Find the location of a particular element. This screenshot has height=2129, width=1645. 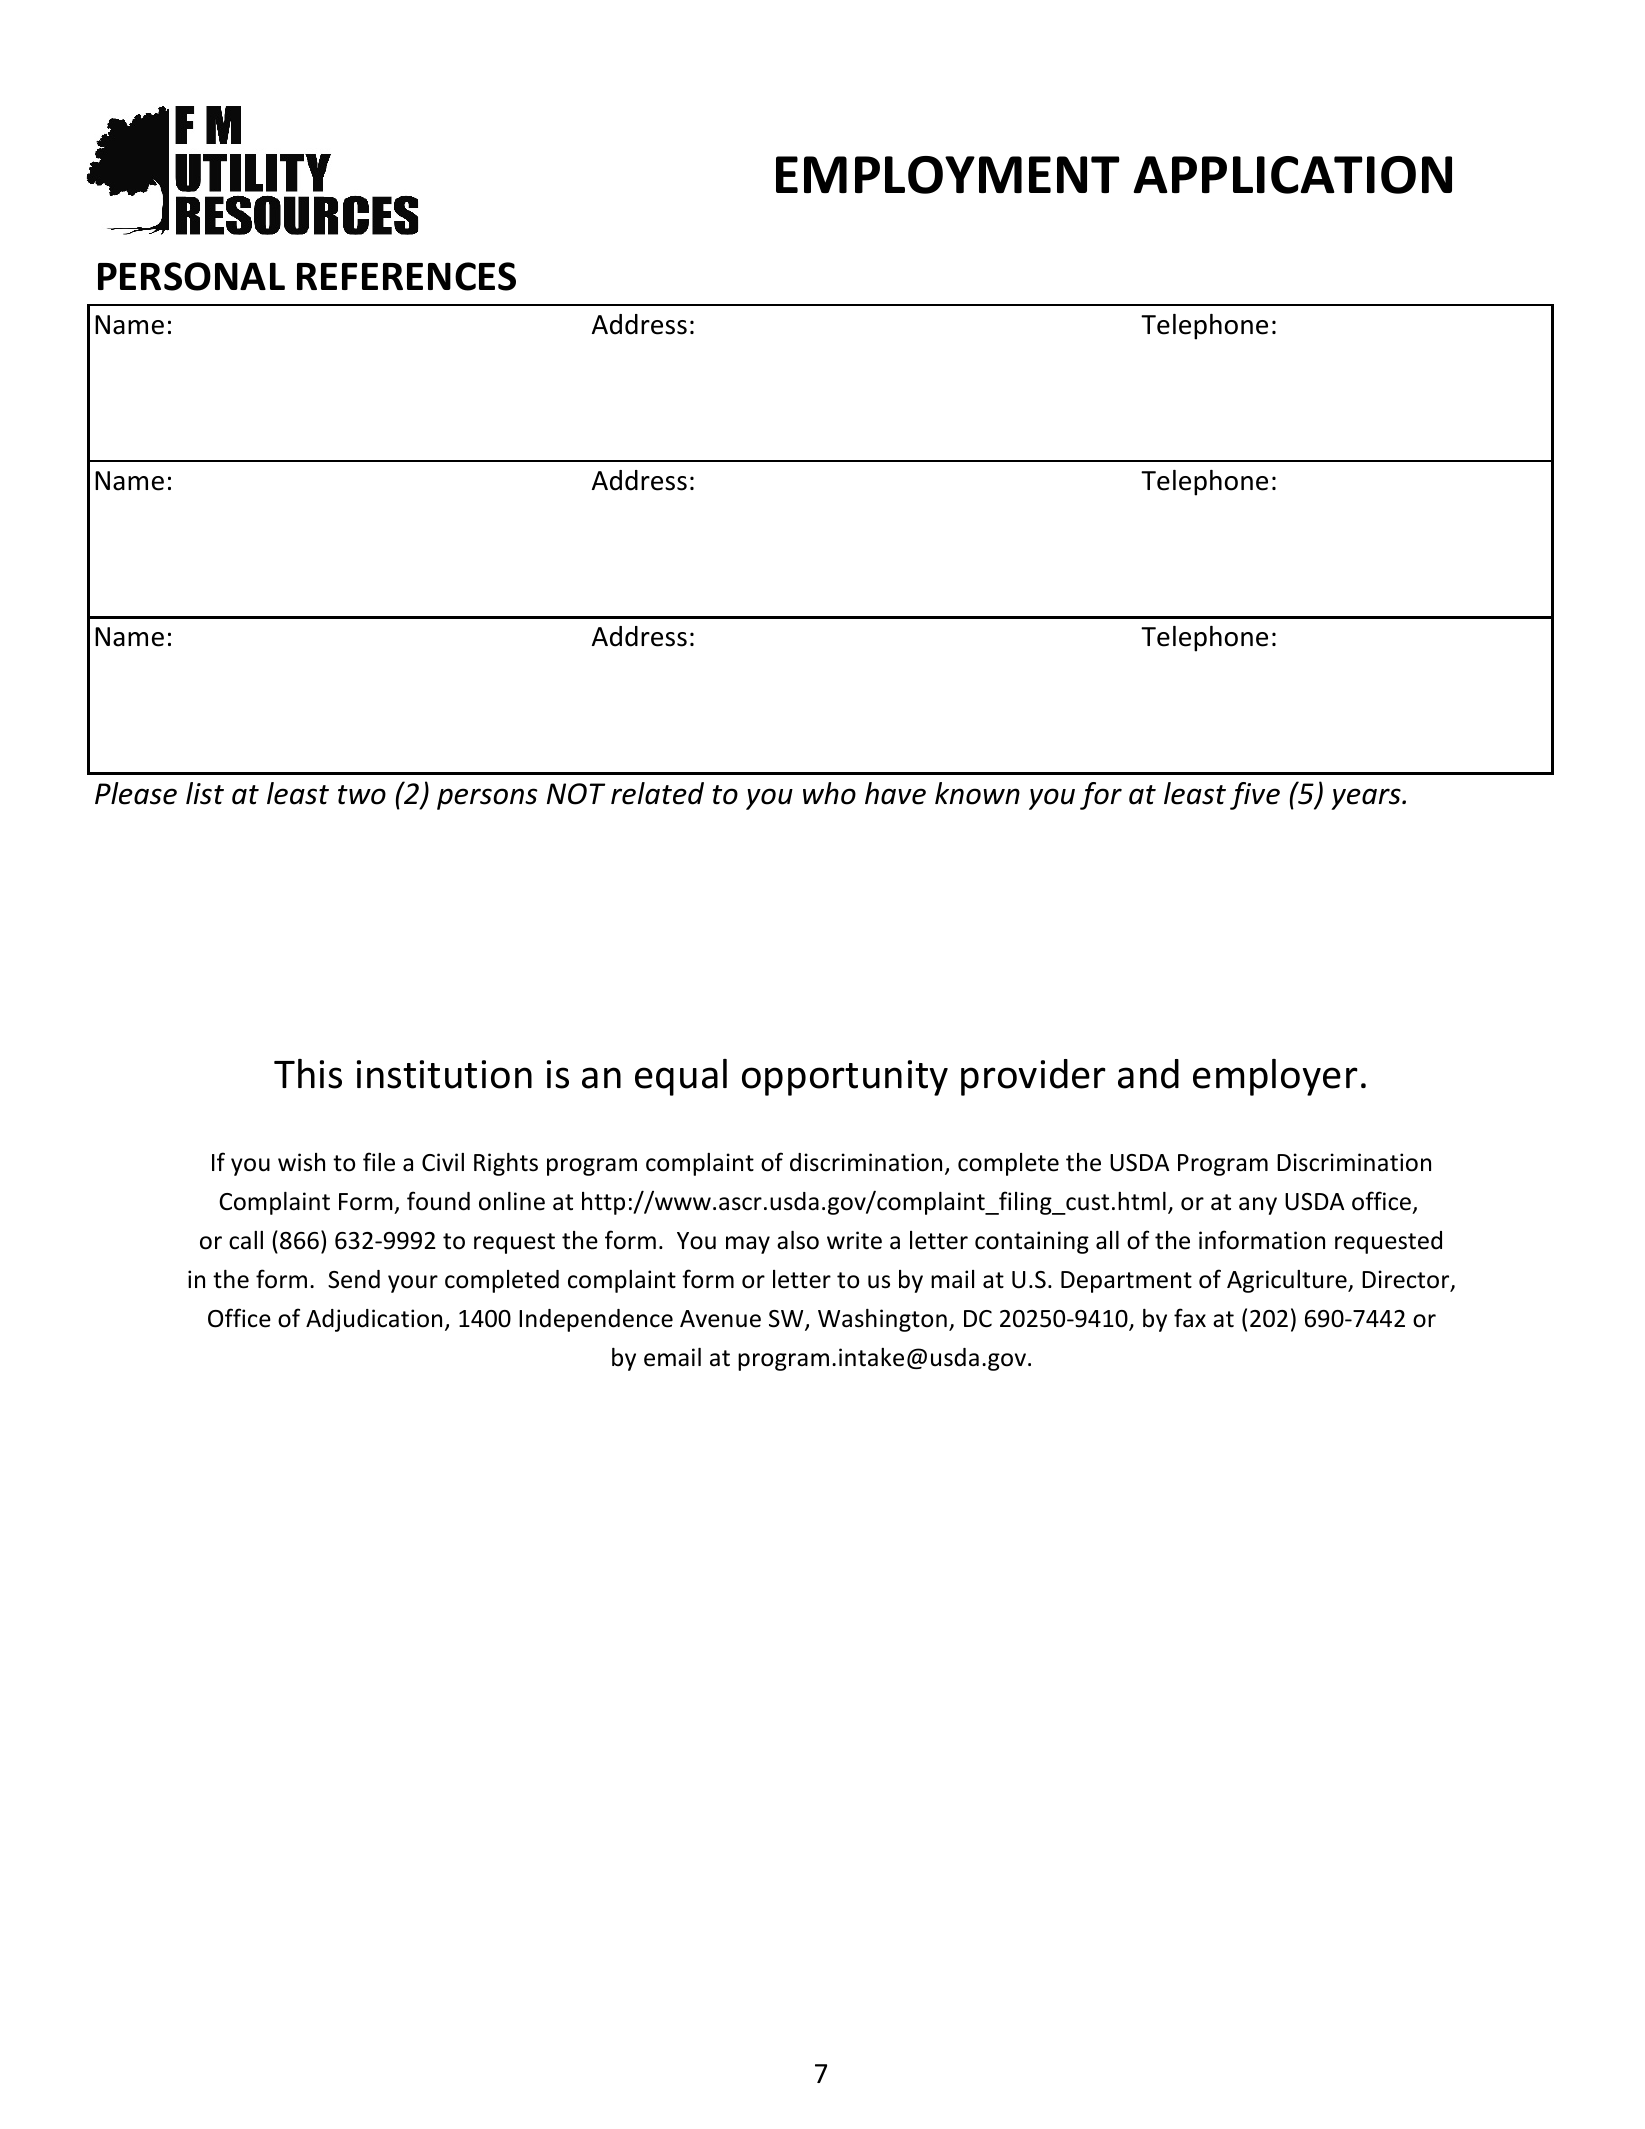

Agriculture is located at coordinates (1288, 1281).
